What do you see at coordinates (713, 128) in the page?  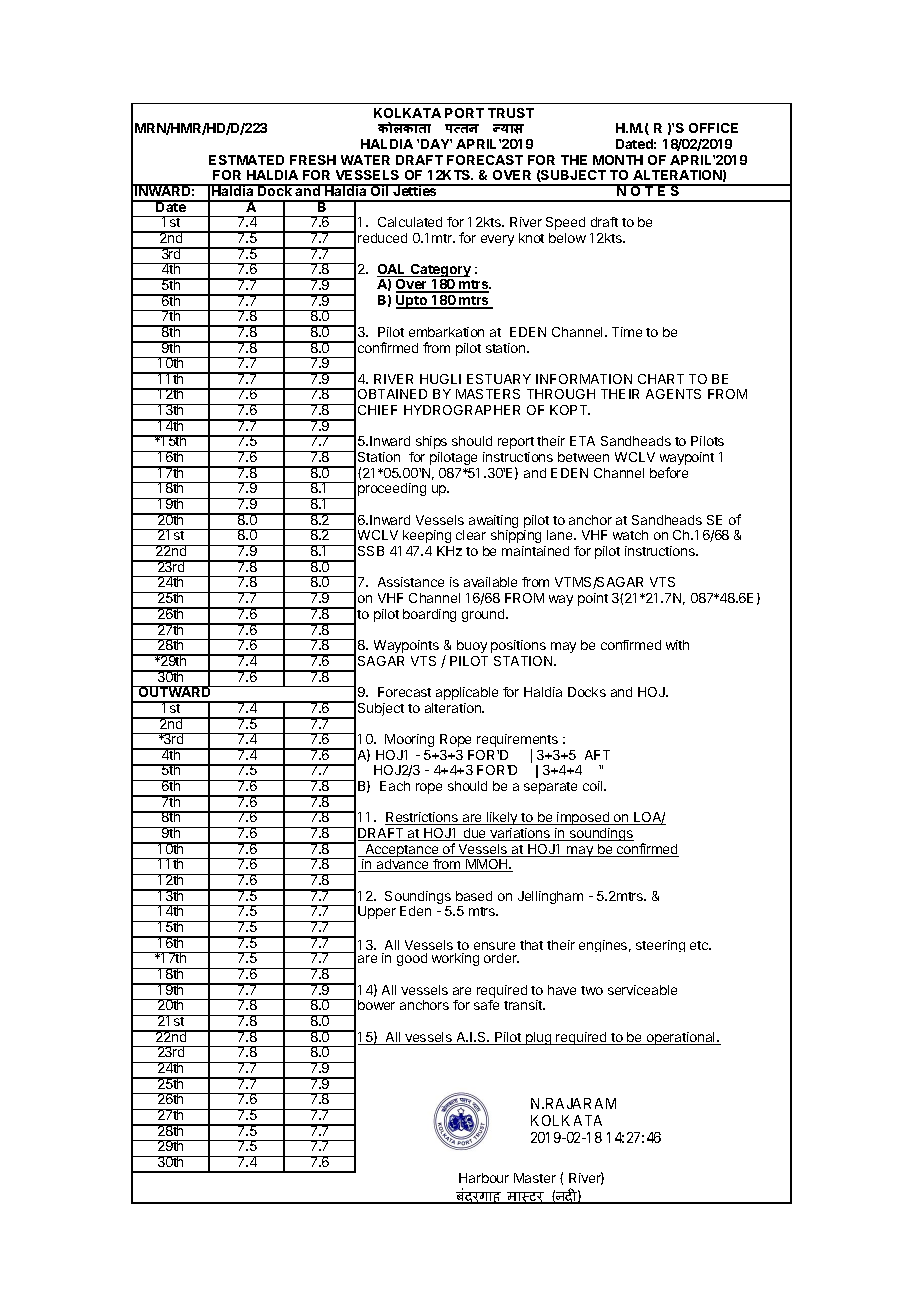 I see `OFFICE` at bounding box center [713, 128].
